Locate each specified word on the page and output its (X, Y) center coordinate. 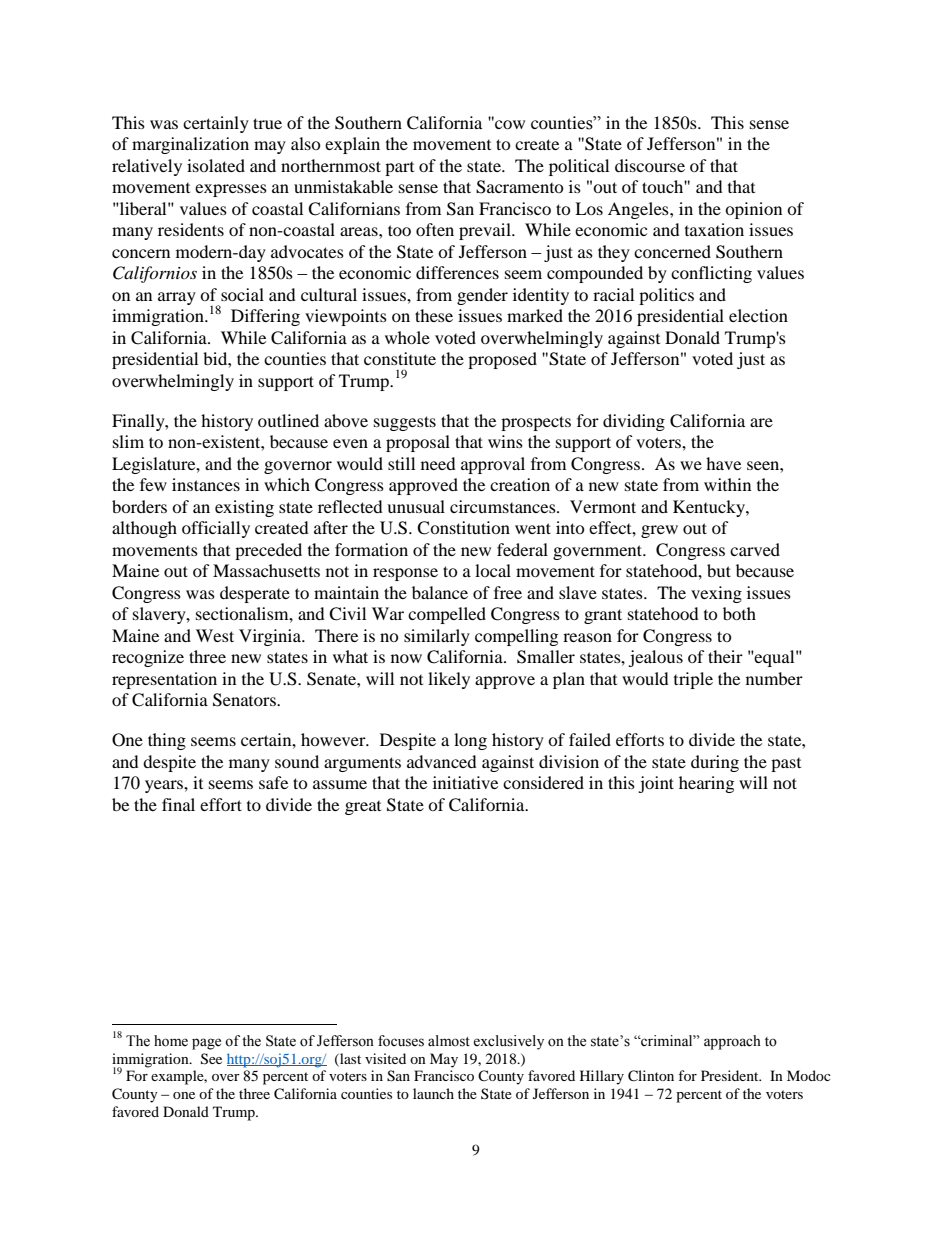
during (715, 763)
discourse (650, 165)
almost (449, 1041)
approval (493, 465)
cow (509, 123)
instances (206, 484)
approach (732, 1042)
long (470, 741)
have (723, 463)
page (206, 1044)
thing (167, 741)
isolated (216, 165)
